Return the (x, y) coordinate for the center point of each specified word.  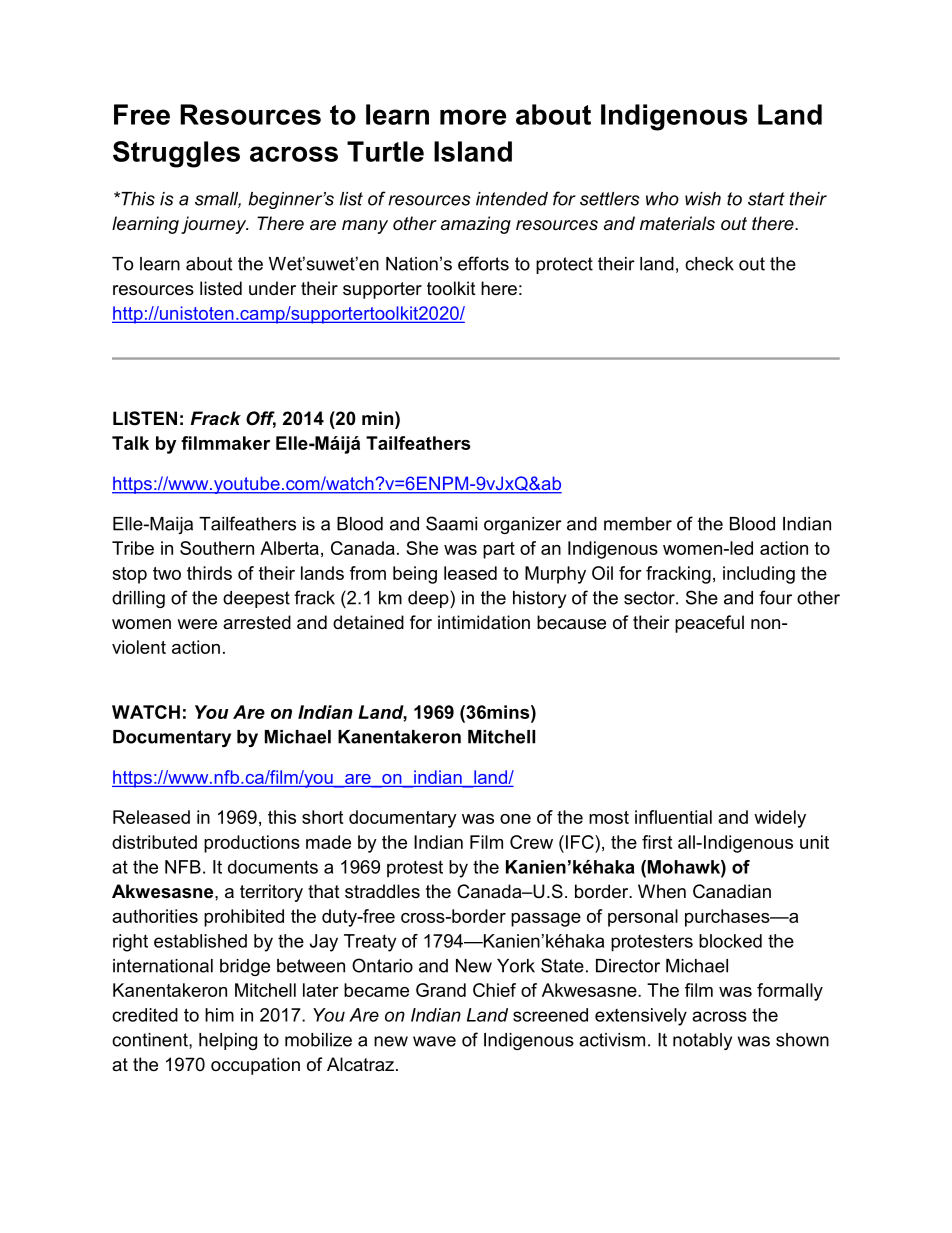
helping (228, 1041)
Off (261, 419)
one (515, 819)
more (473, 117)
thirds (209, 573)
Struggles (176, 154)
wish (703, 199)
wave (434, 1041)
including (759, 575)
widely (780, 819)
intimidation (484, 622)
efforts (483, 263)
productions (252, 844)
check (709, 264)
